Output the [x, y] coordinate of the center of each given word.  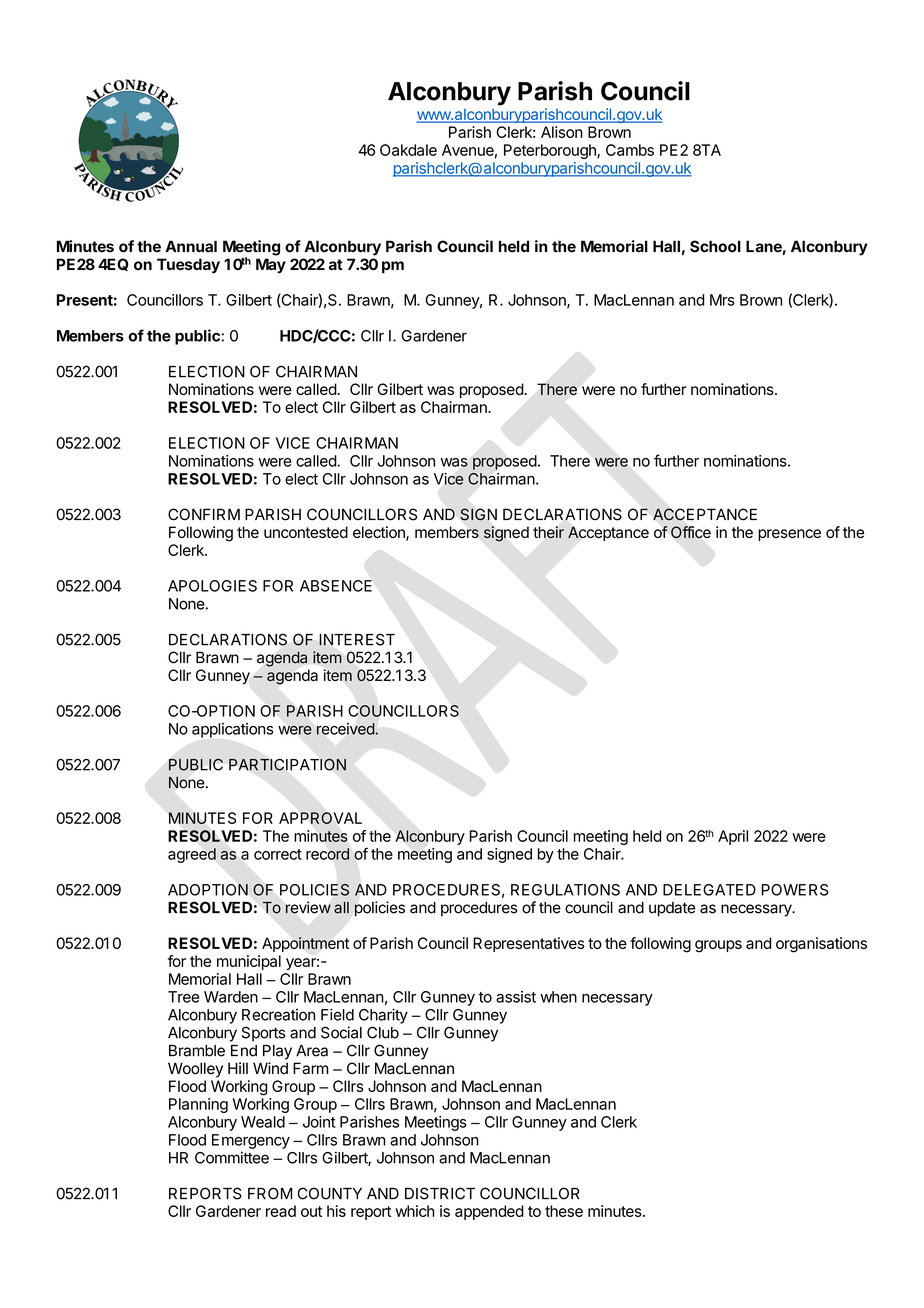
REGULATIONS [565, 890]
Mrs [722, 300]
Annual [191, 246]
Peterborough [551, 151]
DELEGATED [709, 890]
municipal [249, 962]
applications [232, 730]
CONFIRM [204, 514]
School [715, 246]
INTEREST [357, 639]
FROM [270, 1193]
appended [489, 1212]
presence [789, 535]
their [548, 532]
